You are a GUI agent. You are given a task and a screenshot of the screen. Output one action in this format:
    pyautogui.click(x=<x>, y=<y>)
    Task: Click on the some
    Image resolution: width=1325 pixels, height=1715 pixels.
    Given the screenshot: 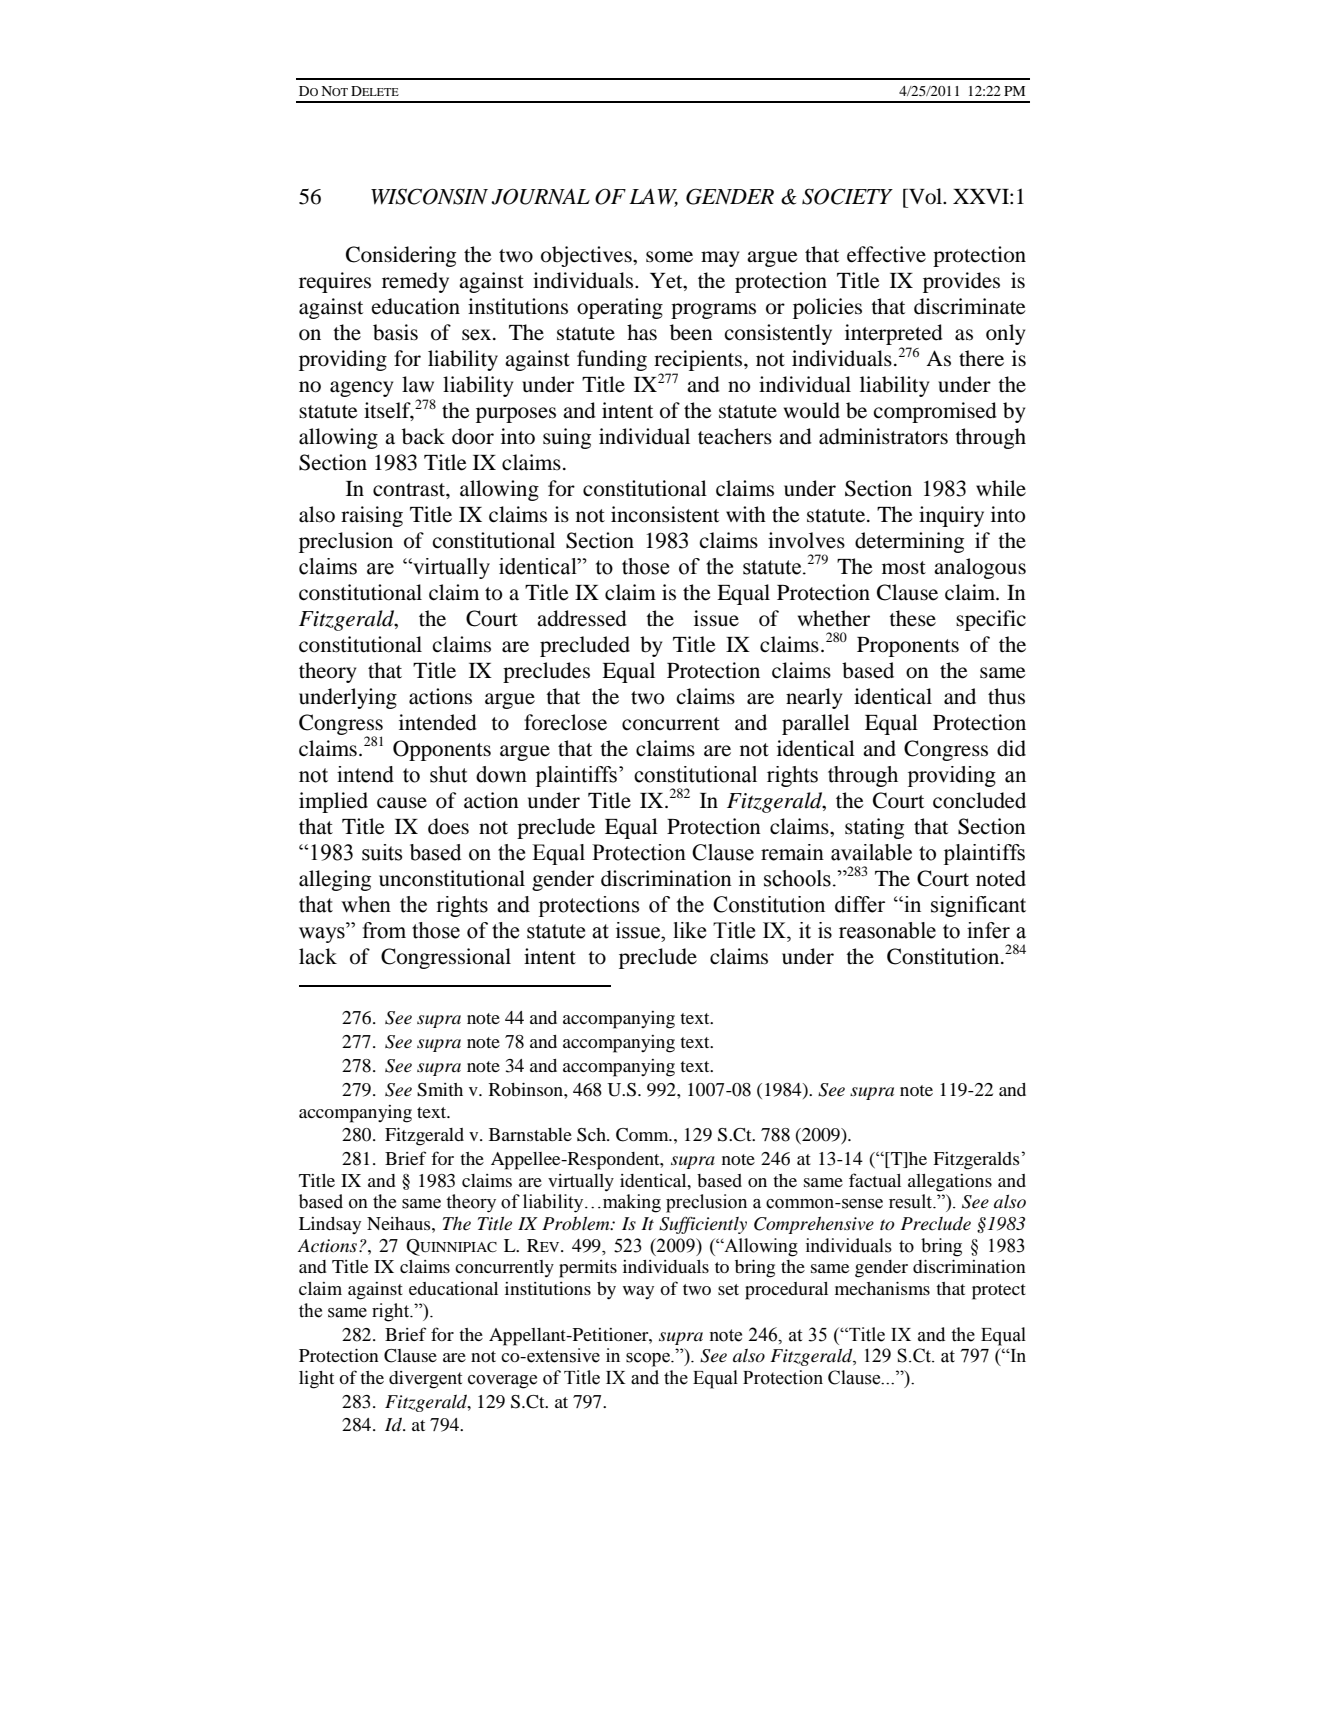 What is the action you would take?
    pyautogui.click(x=669, y=257)
